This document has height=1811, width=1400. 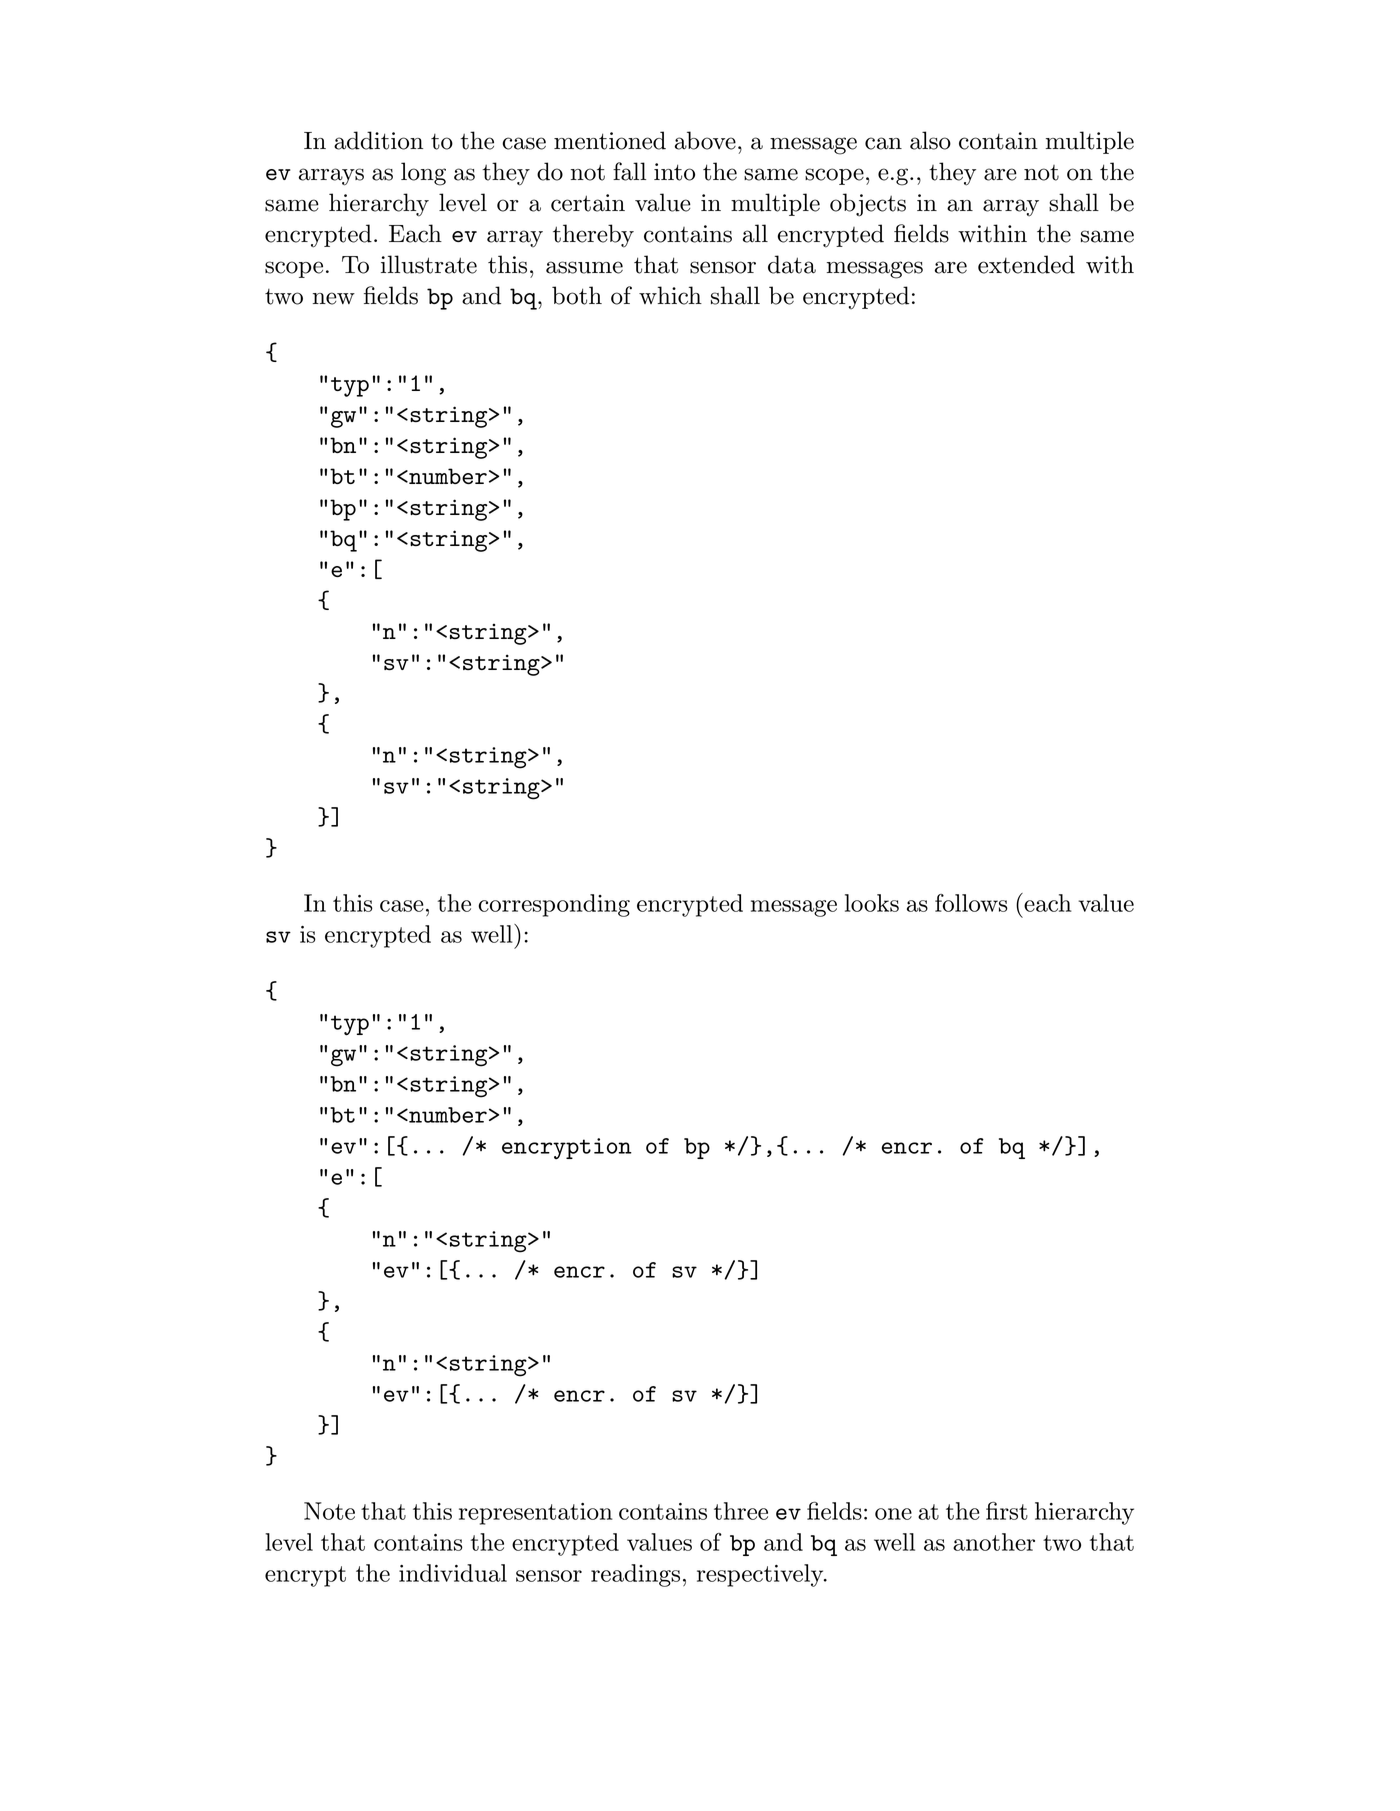 What do you see at coordinates (1026, 264) in the document?
I see `extended` at bounding box center [1026, 264].
